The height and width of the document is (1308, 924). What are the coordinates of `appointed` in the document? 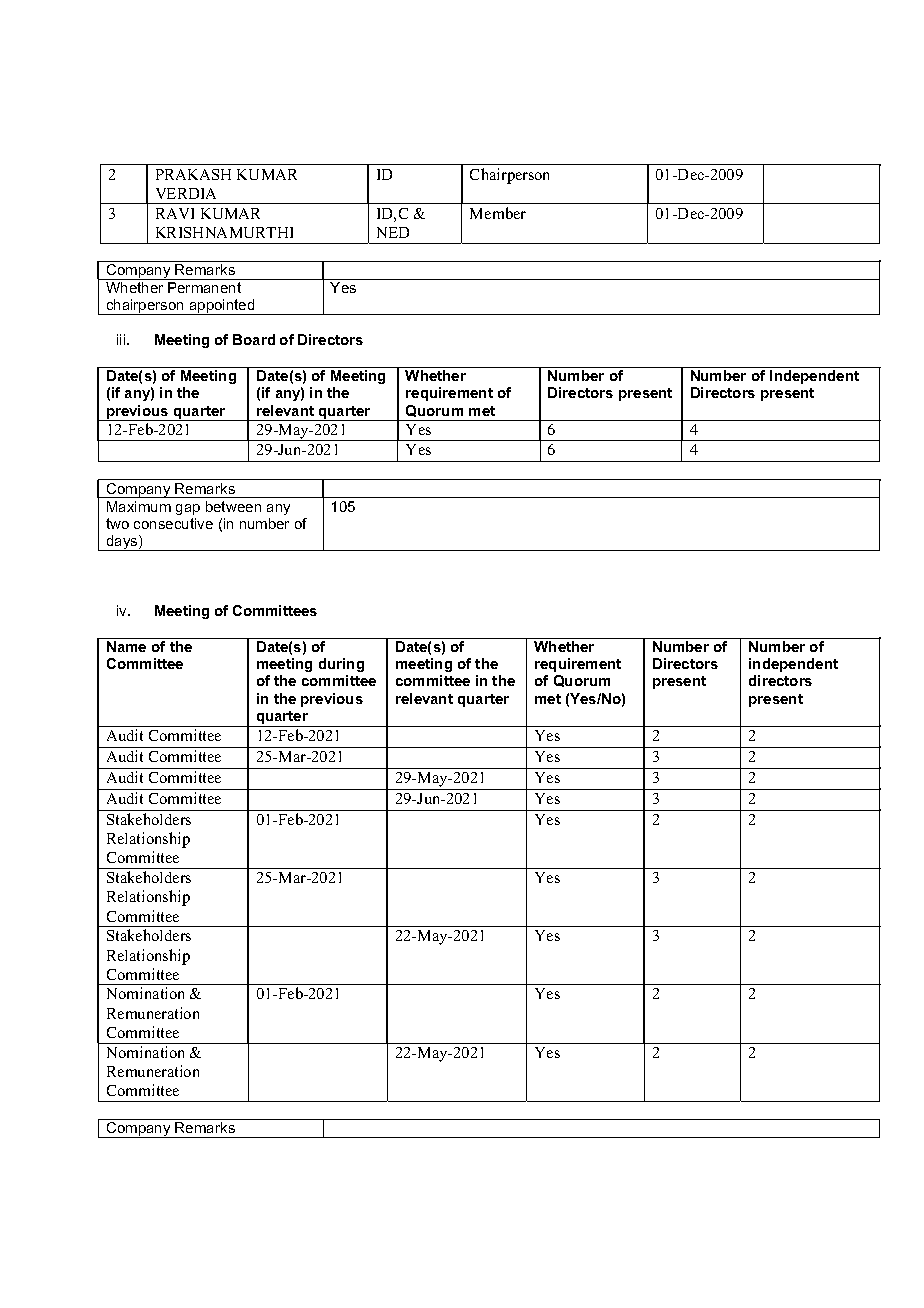 It's located at (222, 307).
